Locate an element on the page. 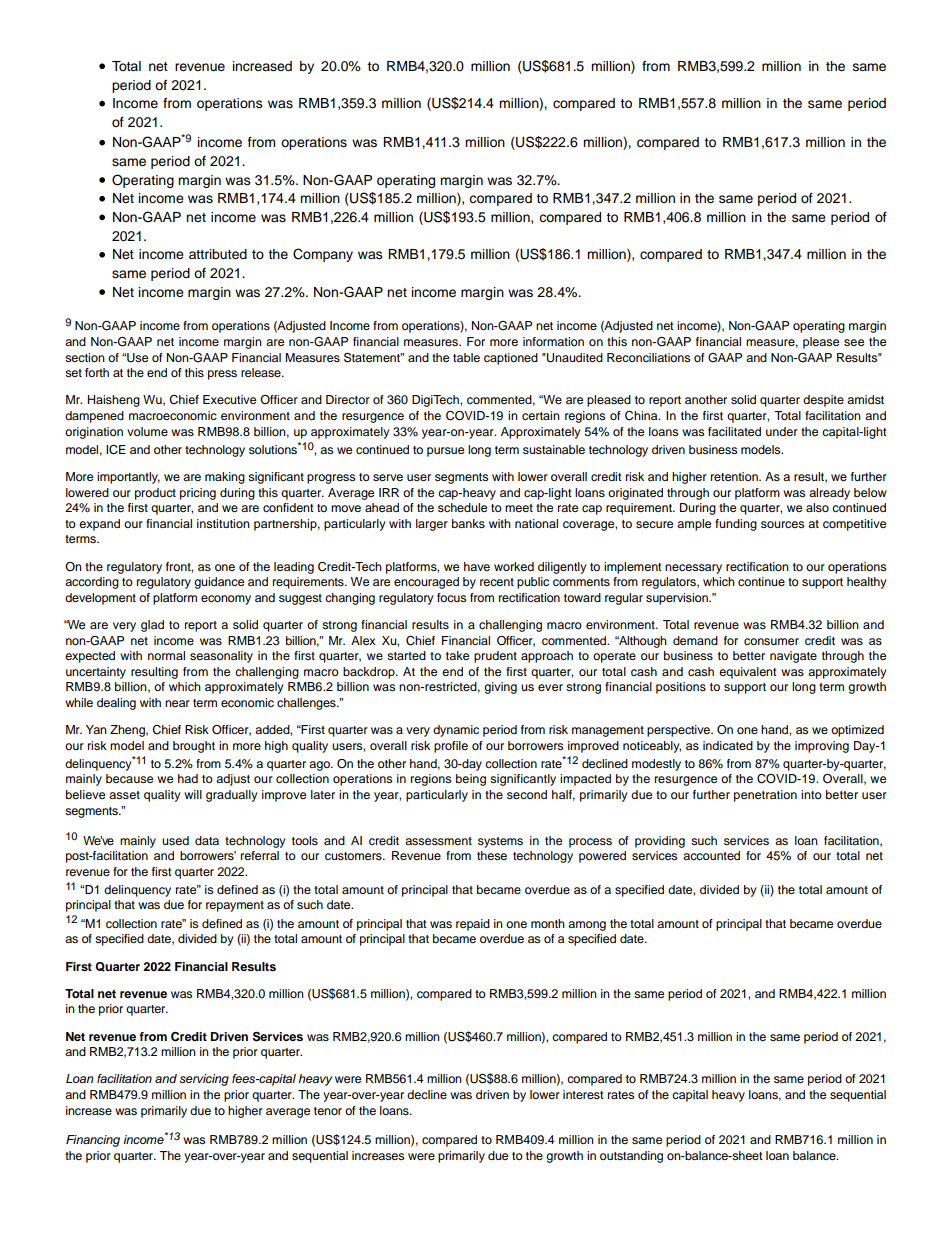 This document has height=1233, width=952. accounted is located at coordinates (711, 855).
